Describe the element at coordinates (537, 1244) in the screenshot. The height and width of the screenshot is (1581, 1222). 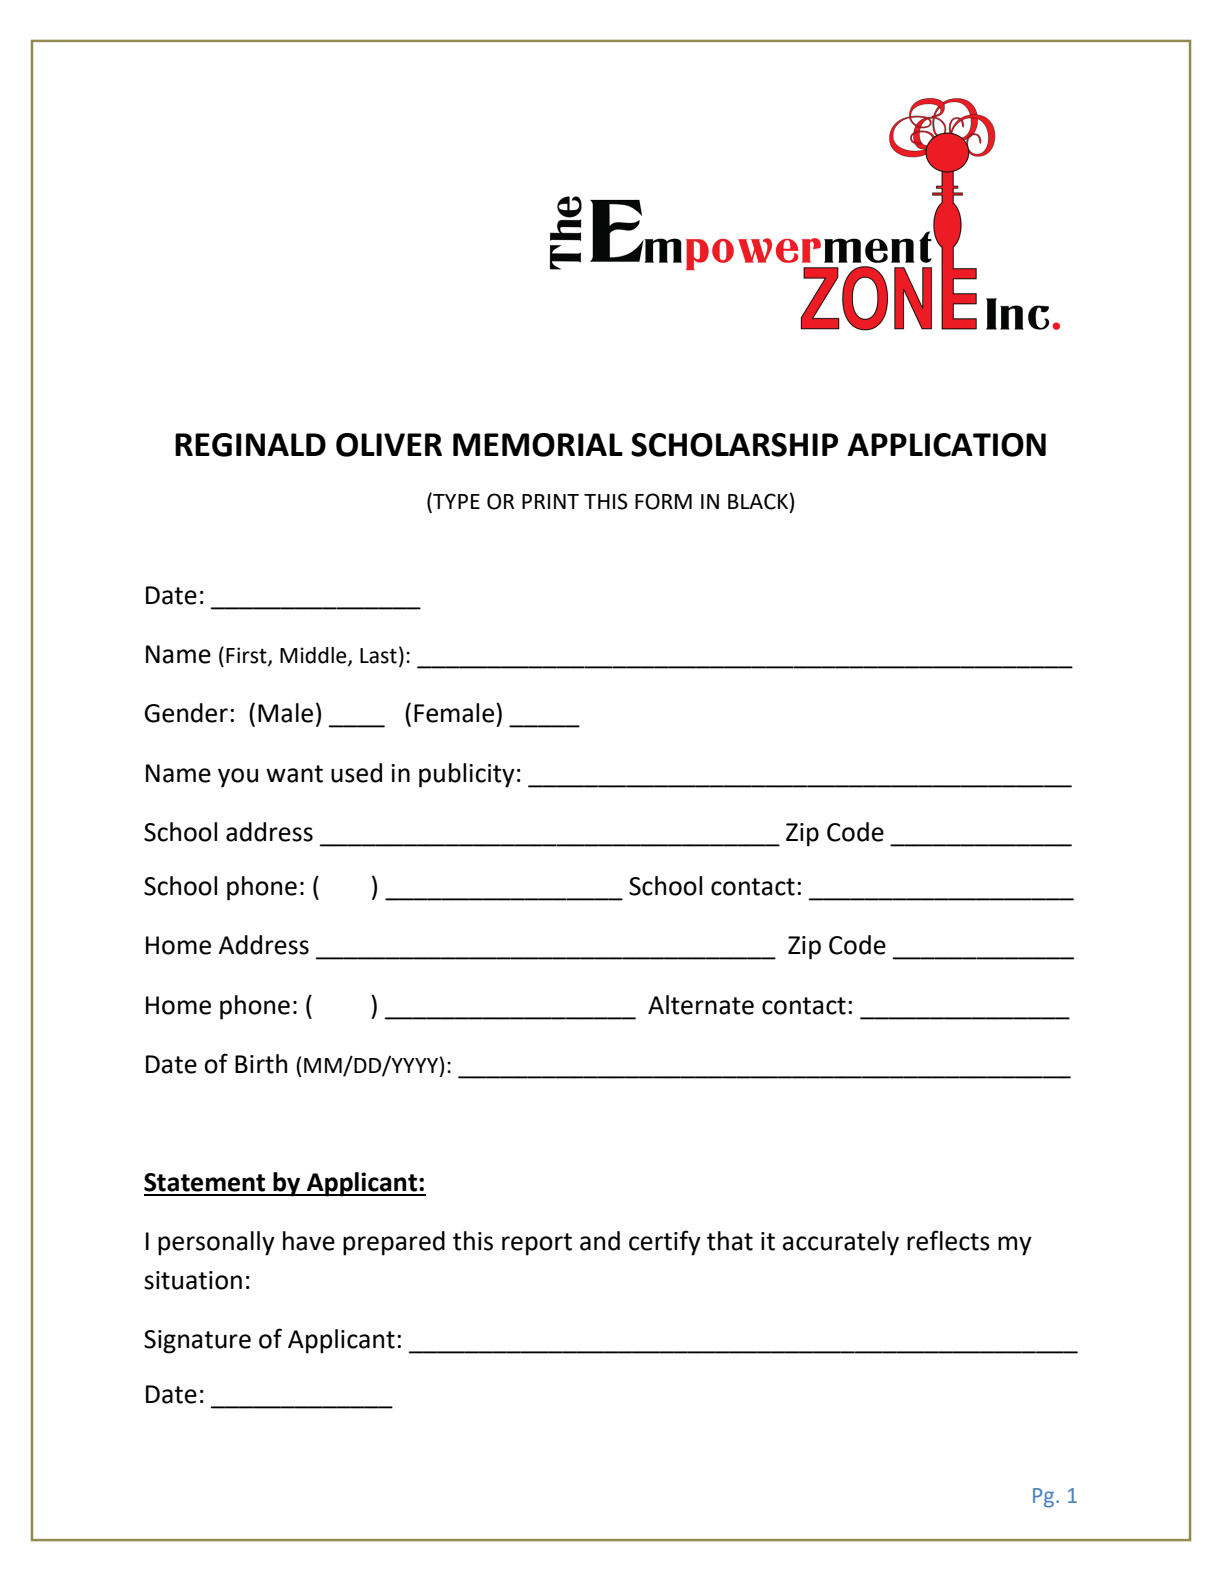
I see `report` at that location.
